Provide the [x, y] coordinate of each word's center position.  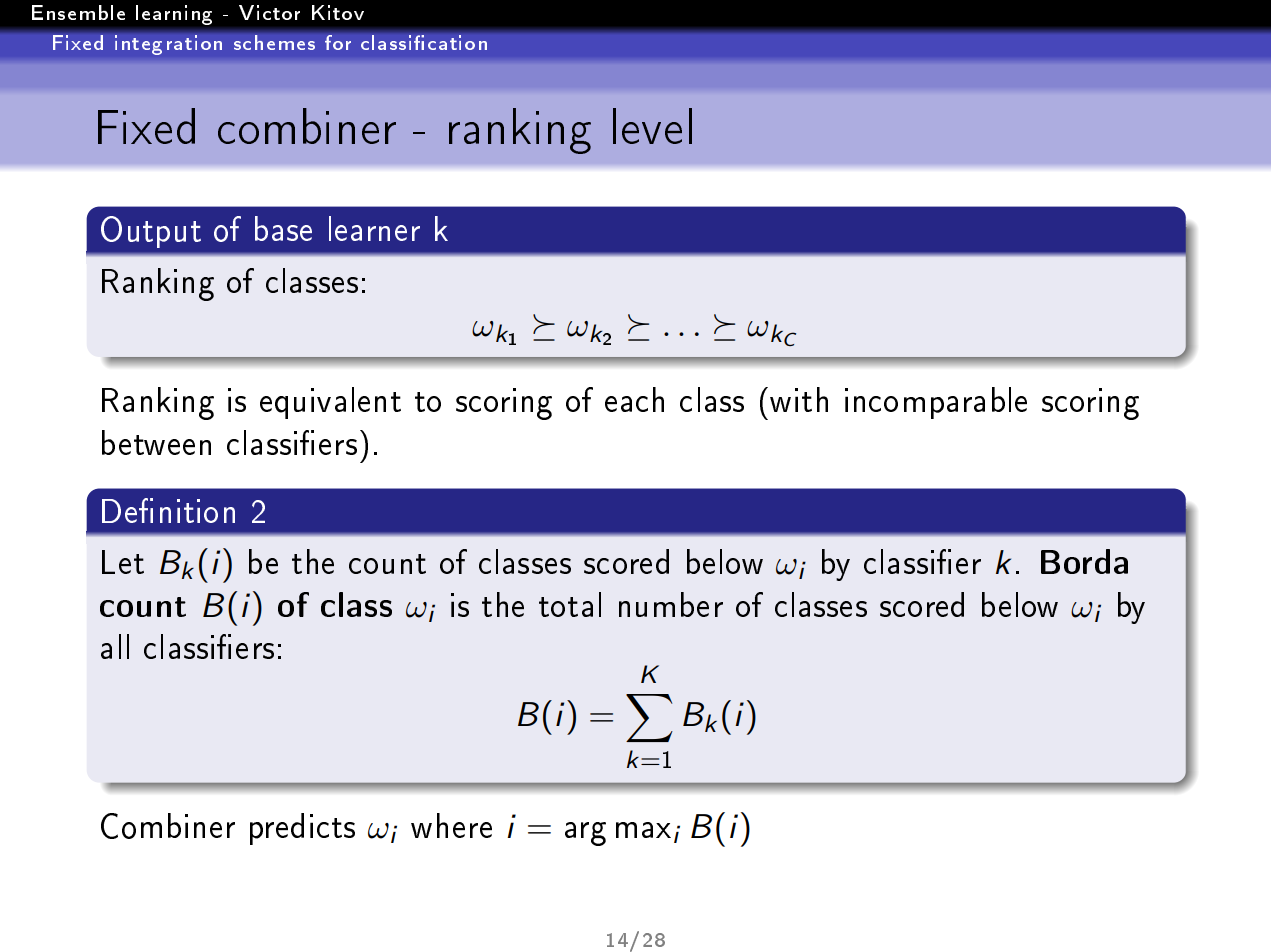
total [570, 604]
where [451, 825]
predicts [302, 829]
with [799, 399]
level [652, 126]
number [671, 604]
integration [168, 45]
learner [374, 228]
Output [151, 232]
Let [123, 562]
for [338, 42]
